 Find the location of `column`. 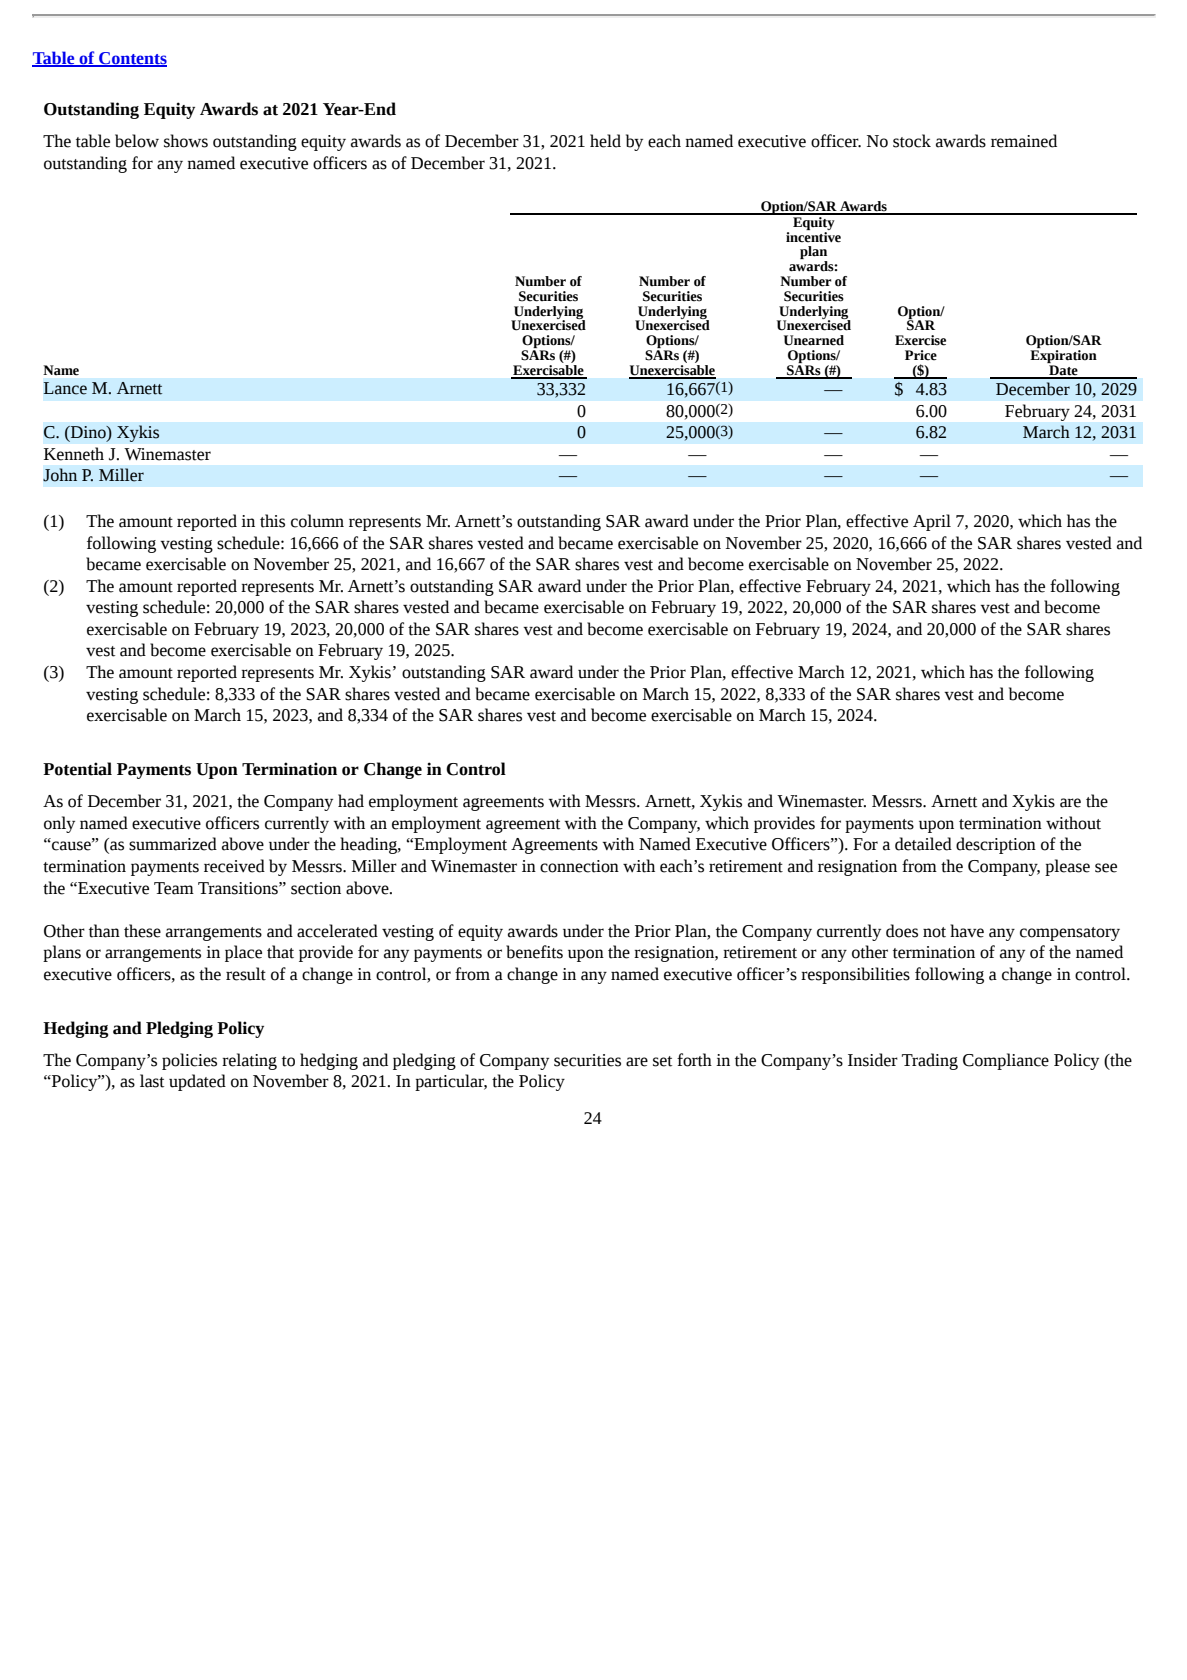

column is located at coordinates (317, 521).
